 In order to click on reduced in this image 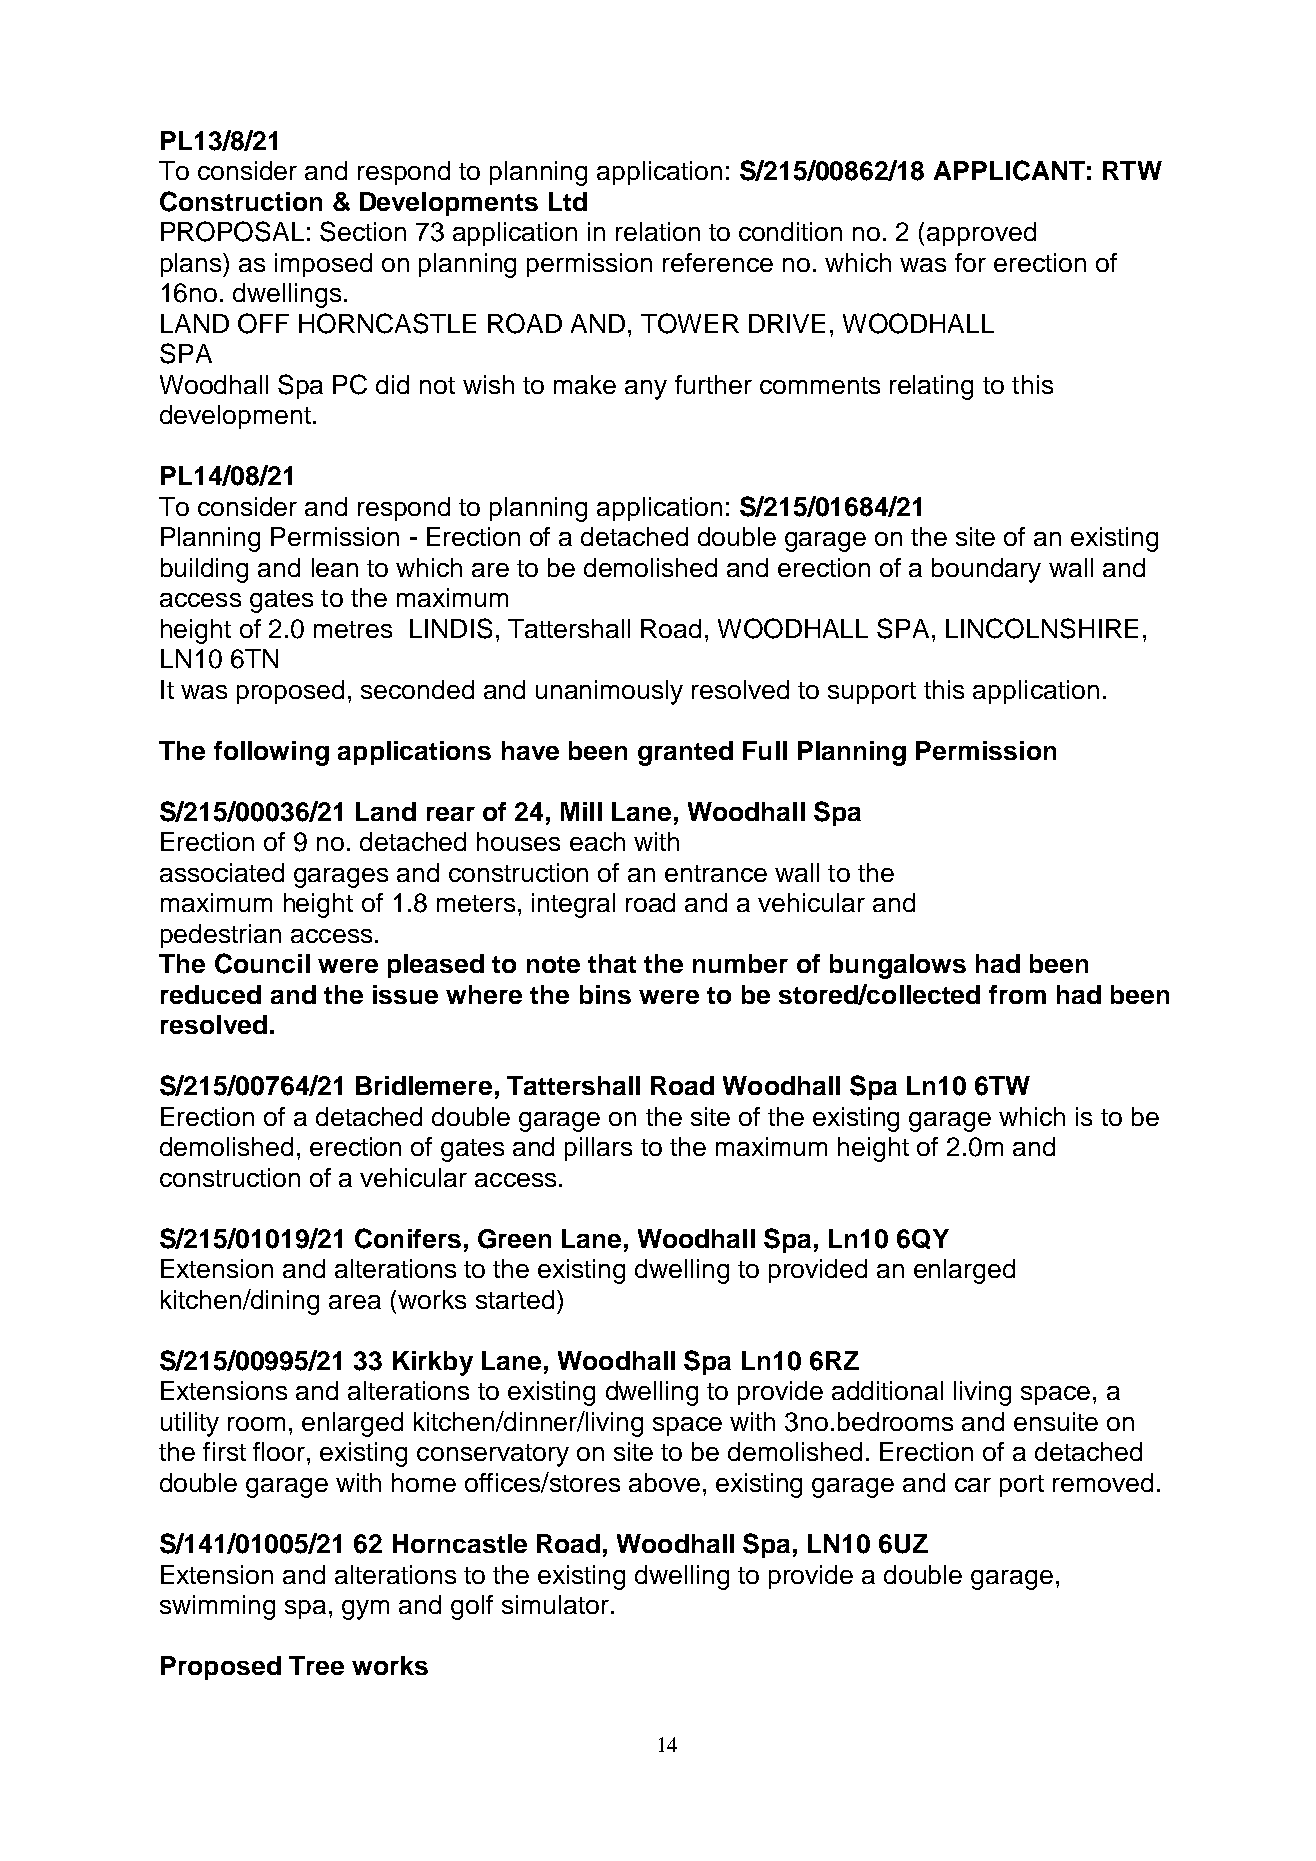, I will do `click(211, 994)`.
